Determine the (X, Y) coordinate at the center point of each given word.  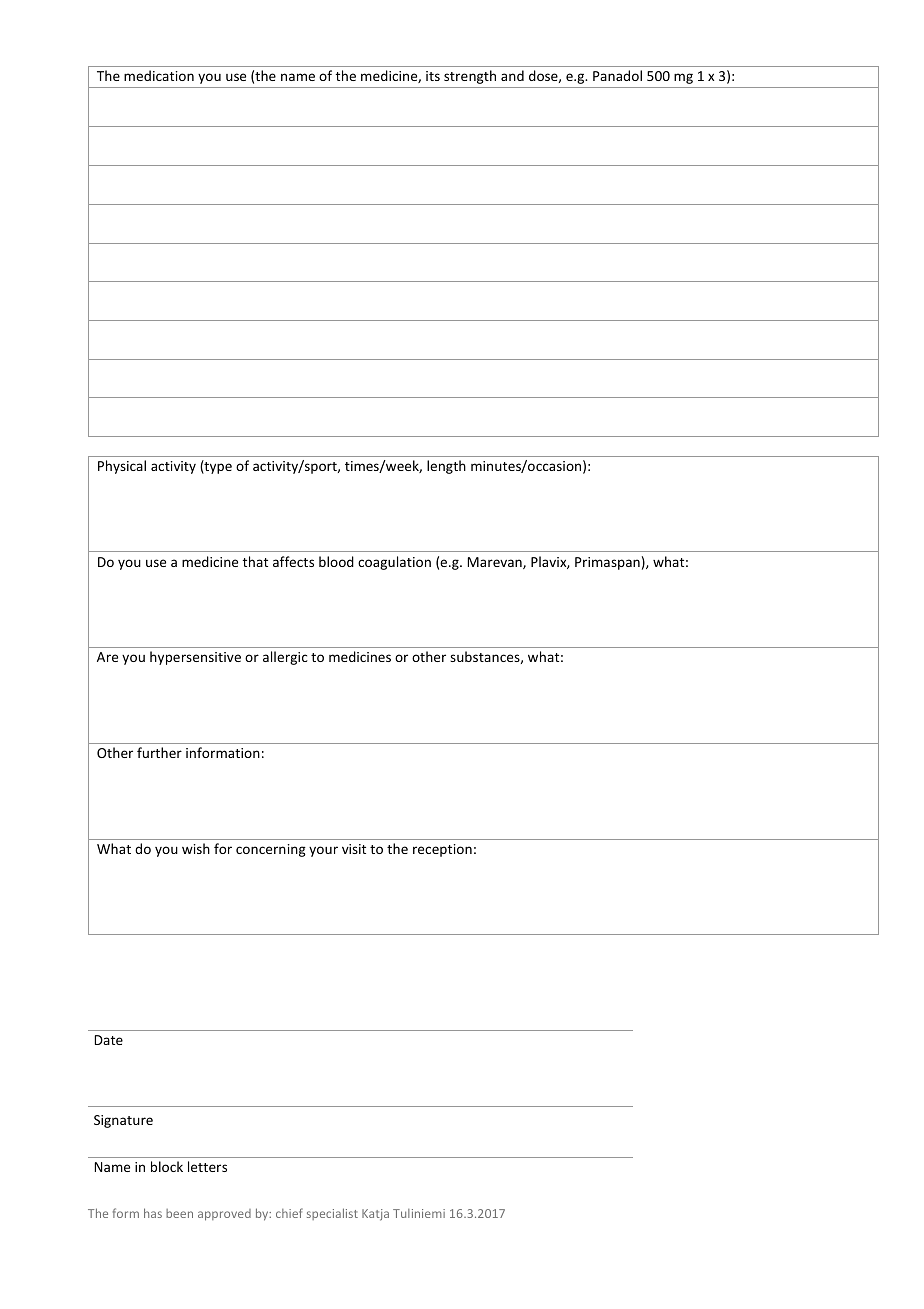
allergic (285, 658)
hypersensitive (195, 658)
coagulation (394, 563)
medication (159, 75)
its (433, 76)
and (512, 75)
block (167, 1166)
